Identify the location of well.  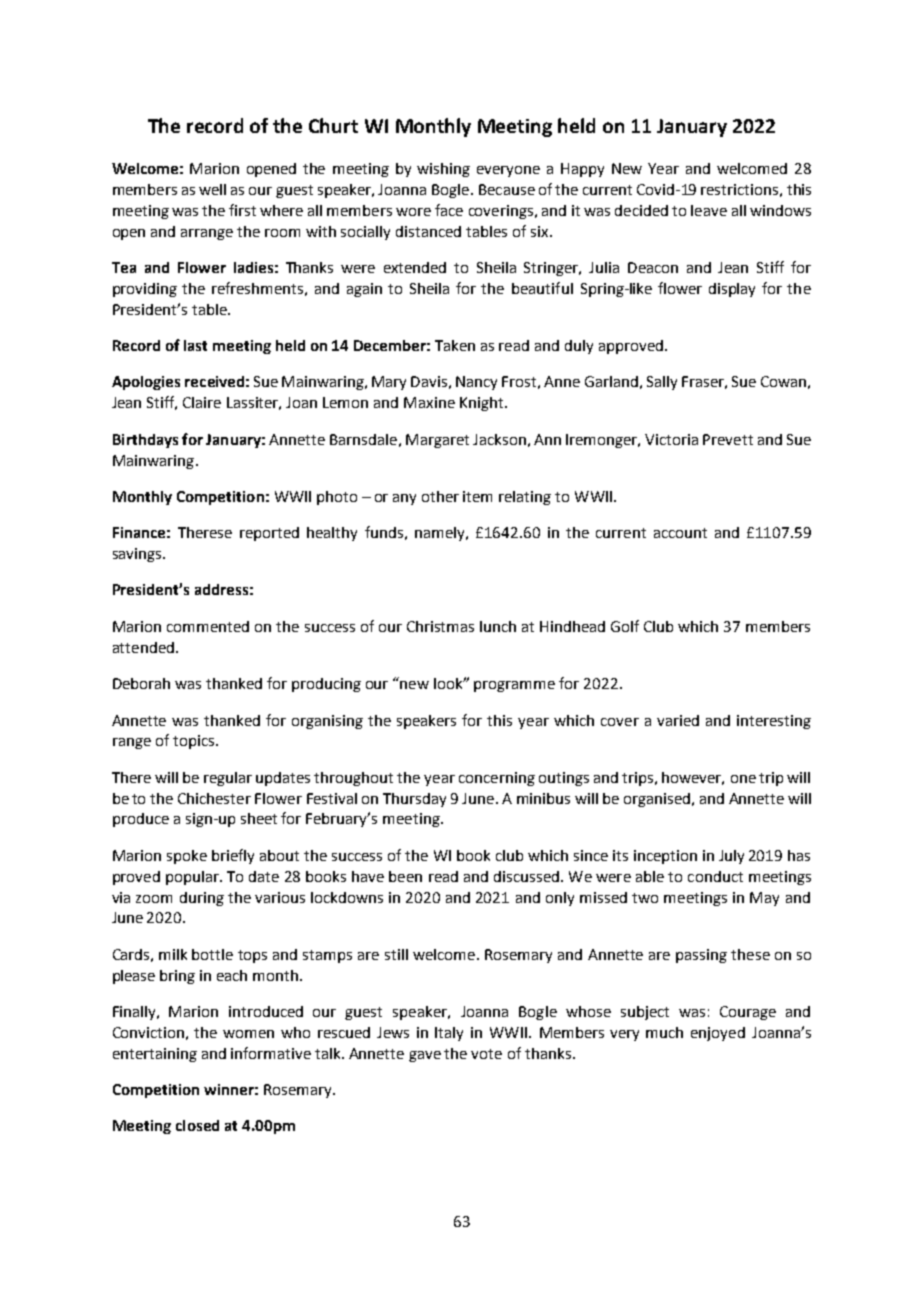
(212, 189).
